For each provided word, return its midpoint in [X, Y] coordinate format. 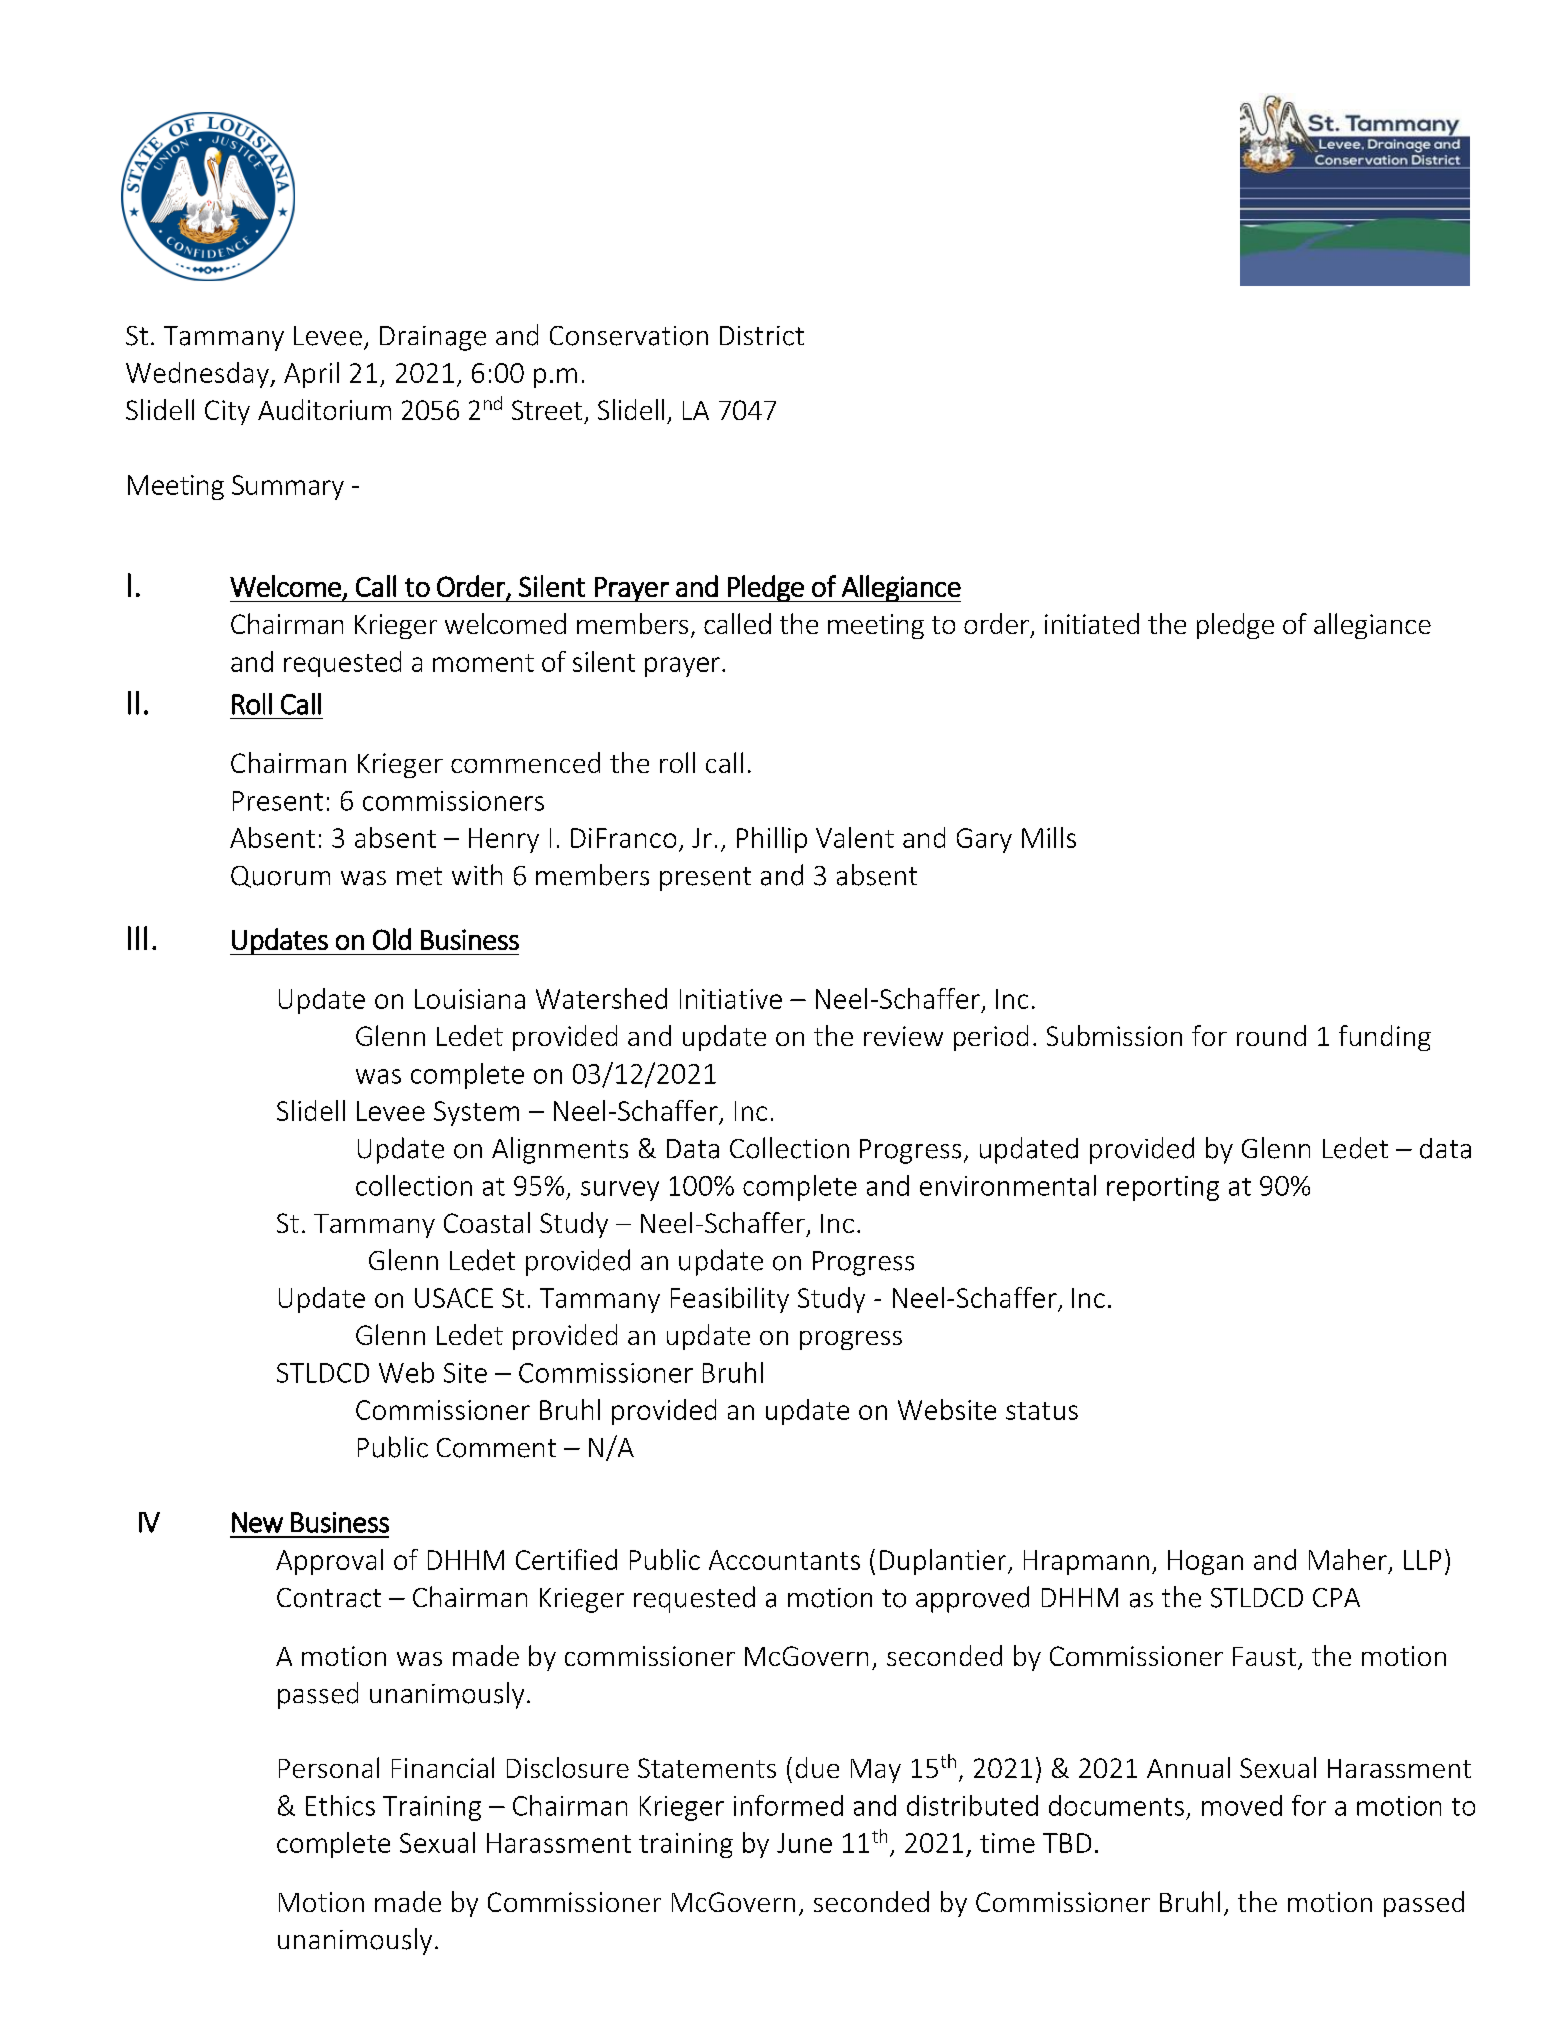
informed [788, 1805]
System [476, 1113]
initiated [1092, 623]
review [903, 1036]
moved [1242, 1805]
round [1271, 1035]
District [762, 336]
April [311, 375]
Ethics [340, 1805]
